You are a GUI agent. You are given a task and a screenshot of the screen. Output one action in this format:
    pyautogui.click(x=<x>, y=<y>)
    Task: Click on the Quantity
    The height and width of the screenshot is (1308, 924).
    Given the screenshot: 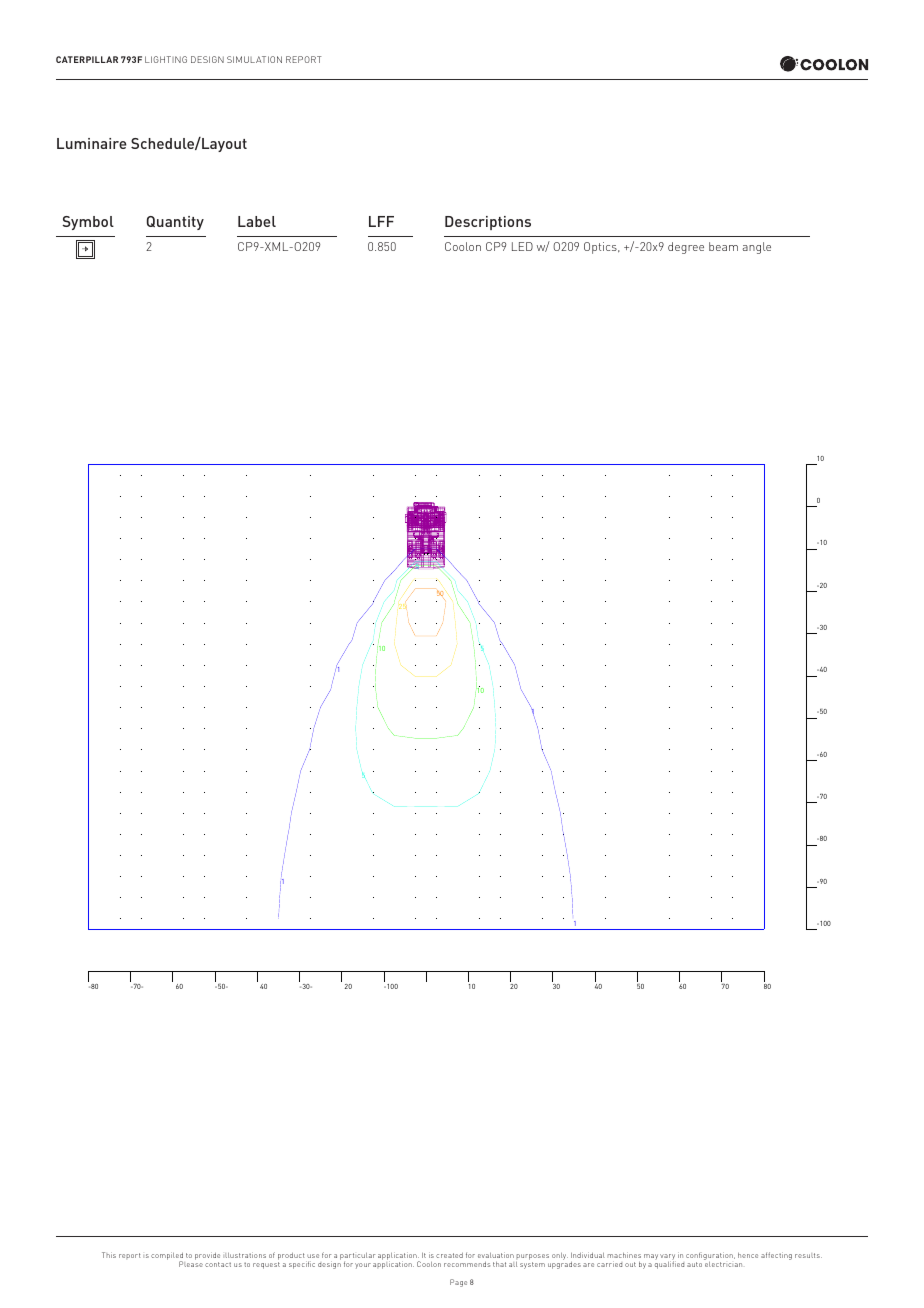 What is the action you would take?
    pyautogui.click(x=175, y=223)
